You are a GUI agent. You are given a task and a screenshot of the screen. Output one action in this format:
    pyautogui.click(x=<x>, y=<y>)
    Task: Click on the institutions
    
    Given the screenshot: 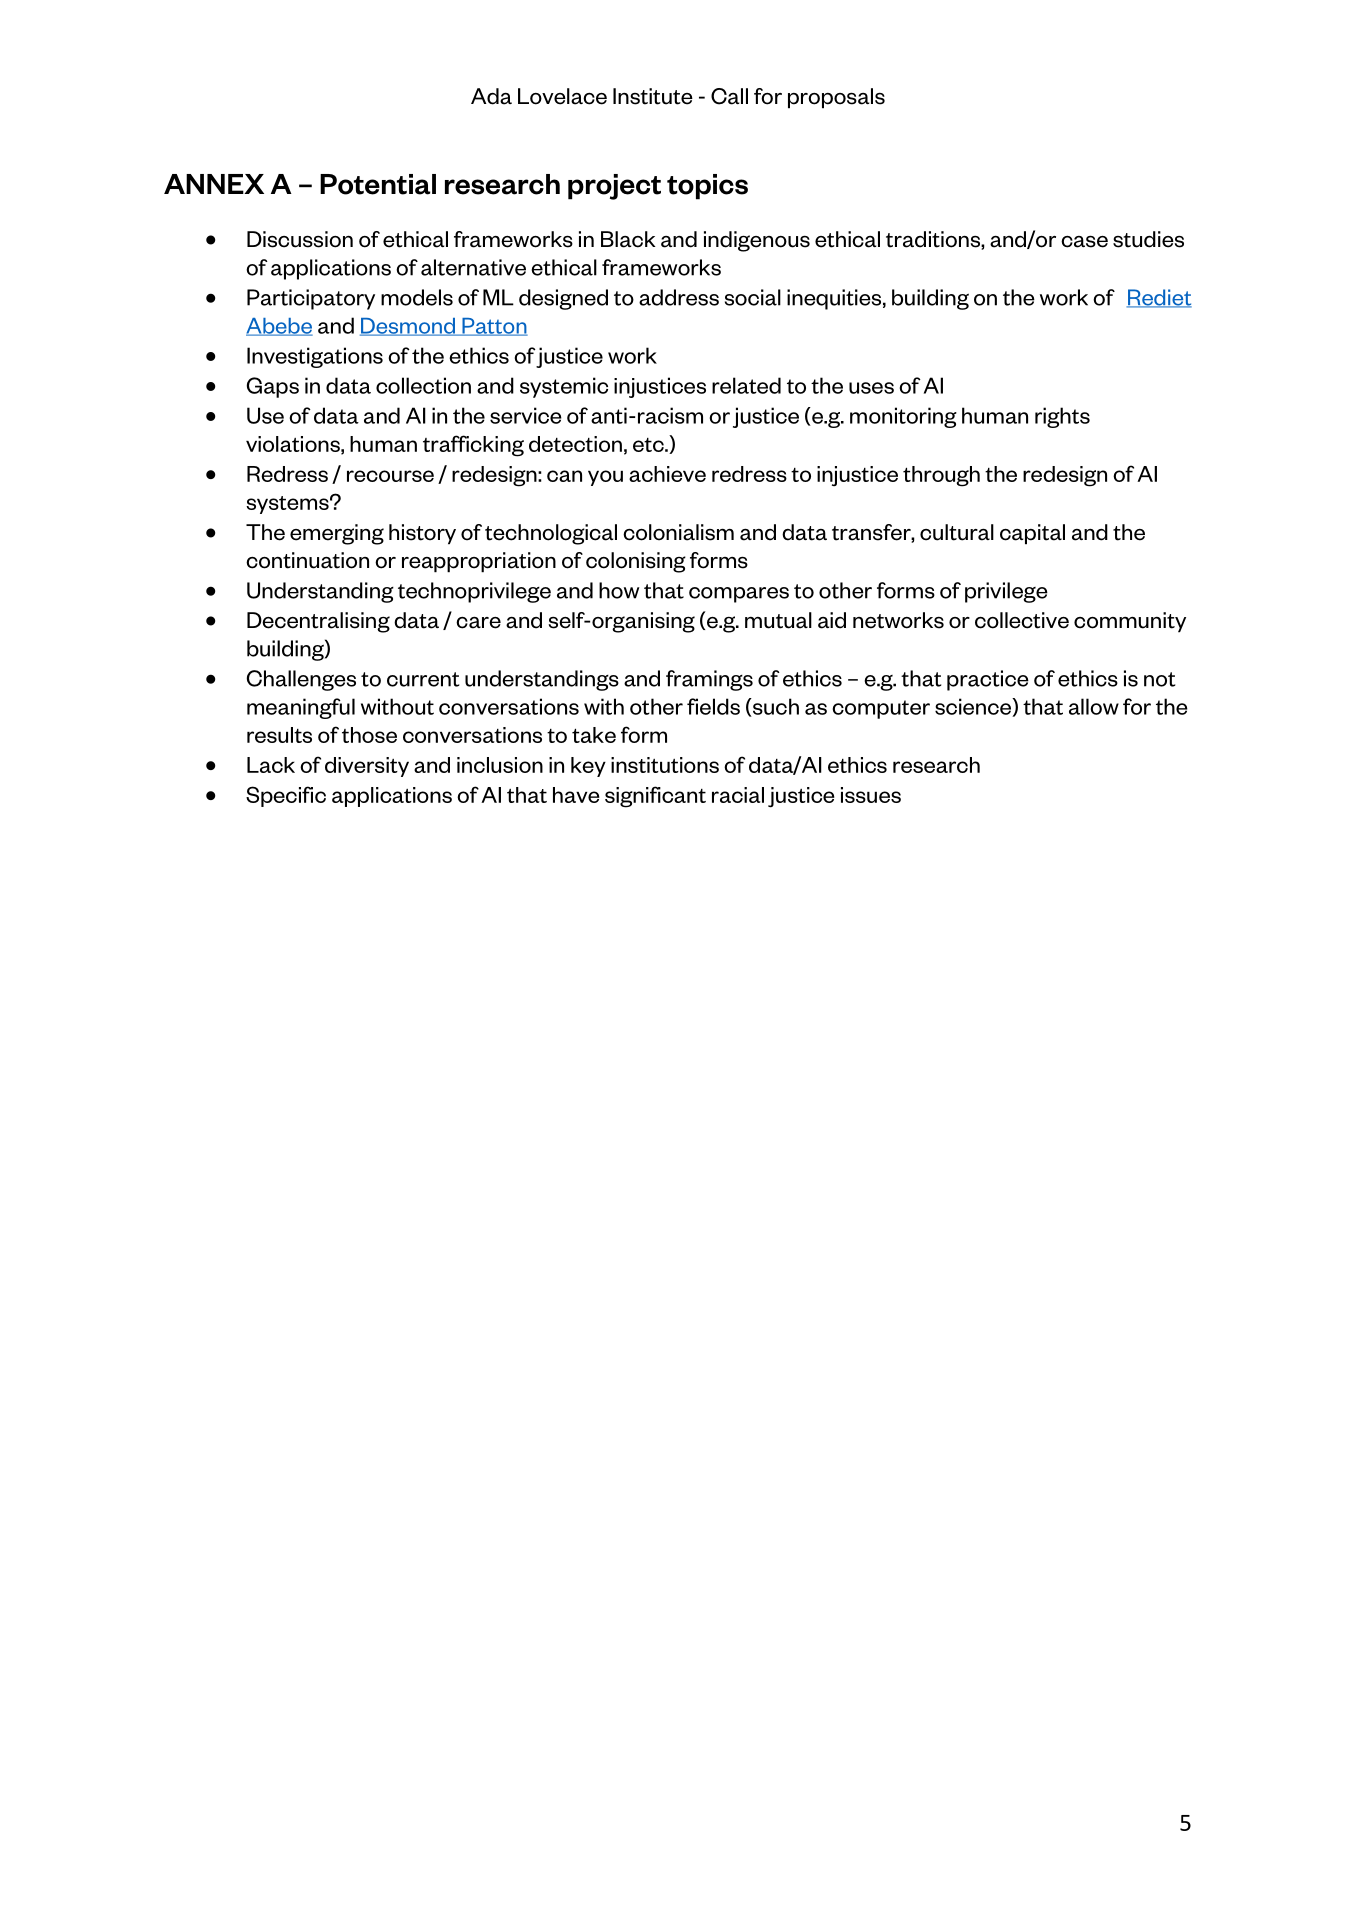 What is the action you would take?
    pyautogui.click(x=665, y=765)
